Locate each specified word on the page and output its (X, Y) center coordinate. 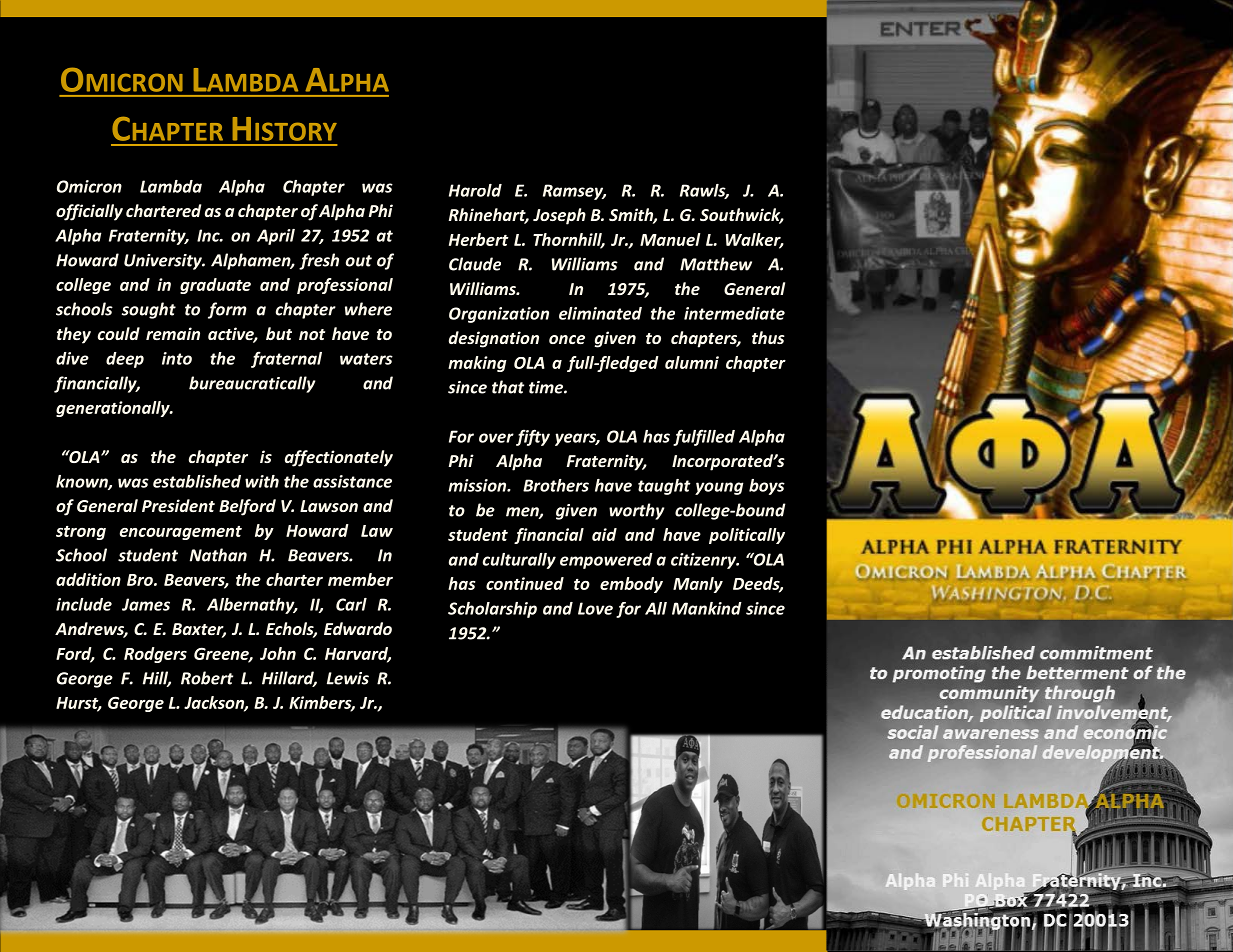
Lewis (348, 678)
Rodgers (155, 655)
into (177, 358)
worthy (636, 511)
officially (89, 212)
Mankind (707, 608)
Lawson (329, 506)
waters (366, 359)
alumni (692, 362)
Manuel (670, 239)
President (178, 505)
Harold (475, 190)
